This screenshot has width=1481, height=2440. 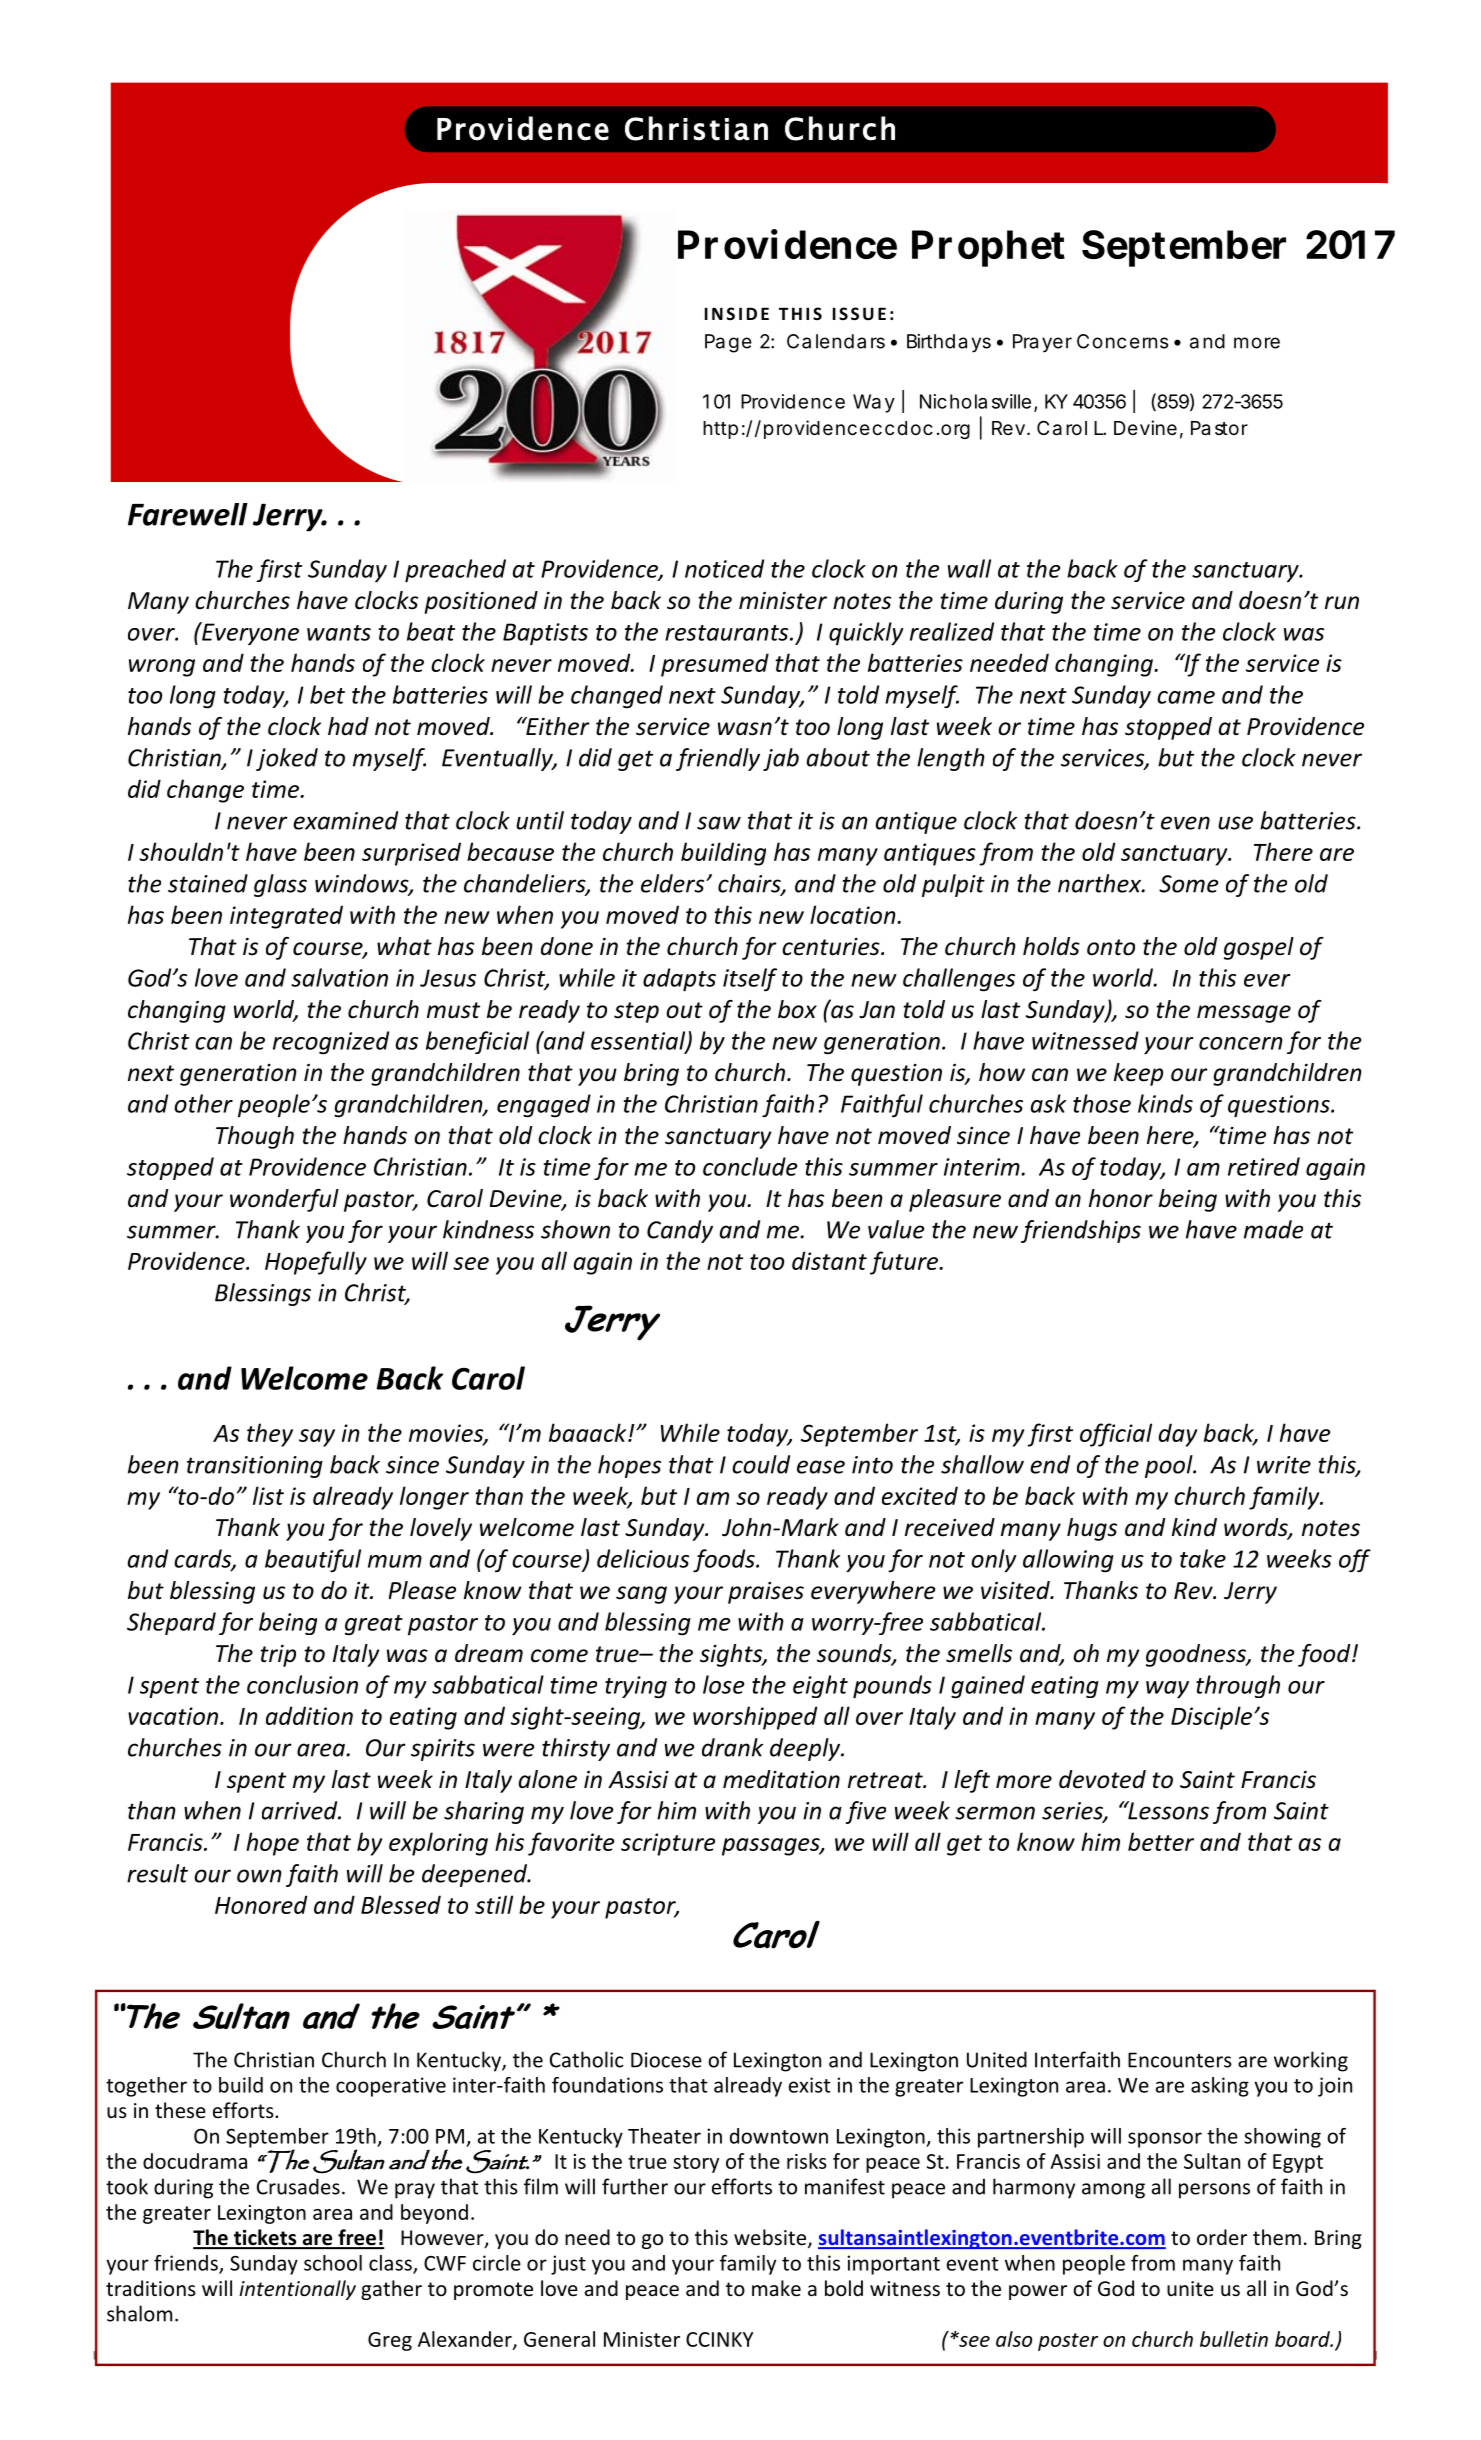 I want to click on drank, so click(x=732, y=1747).
